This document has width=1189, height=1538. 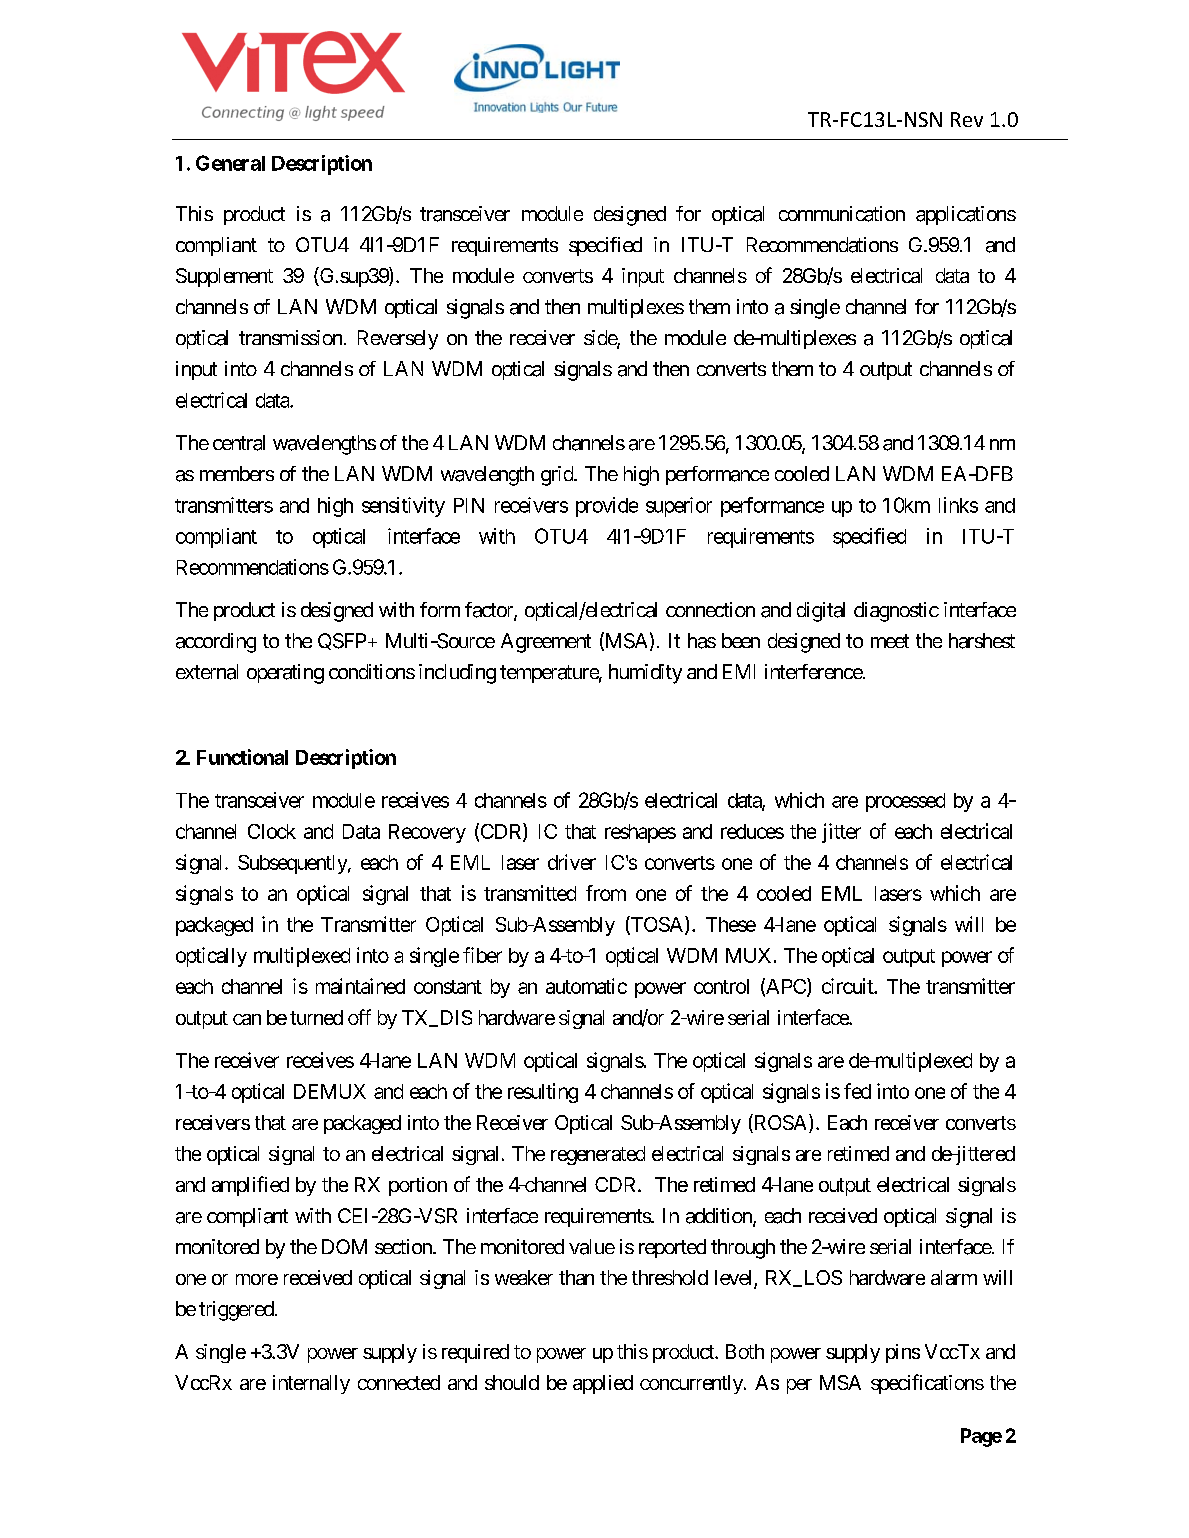 What do you see at coordinates (842, 214) in the document?
I see `communication` at bounding box center [842, 214].
